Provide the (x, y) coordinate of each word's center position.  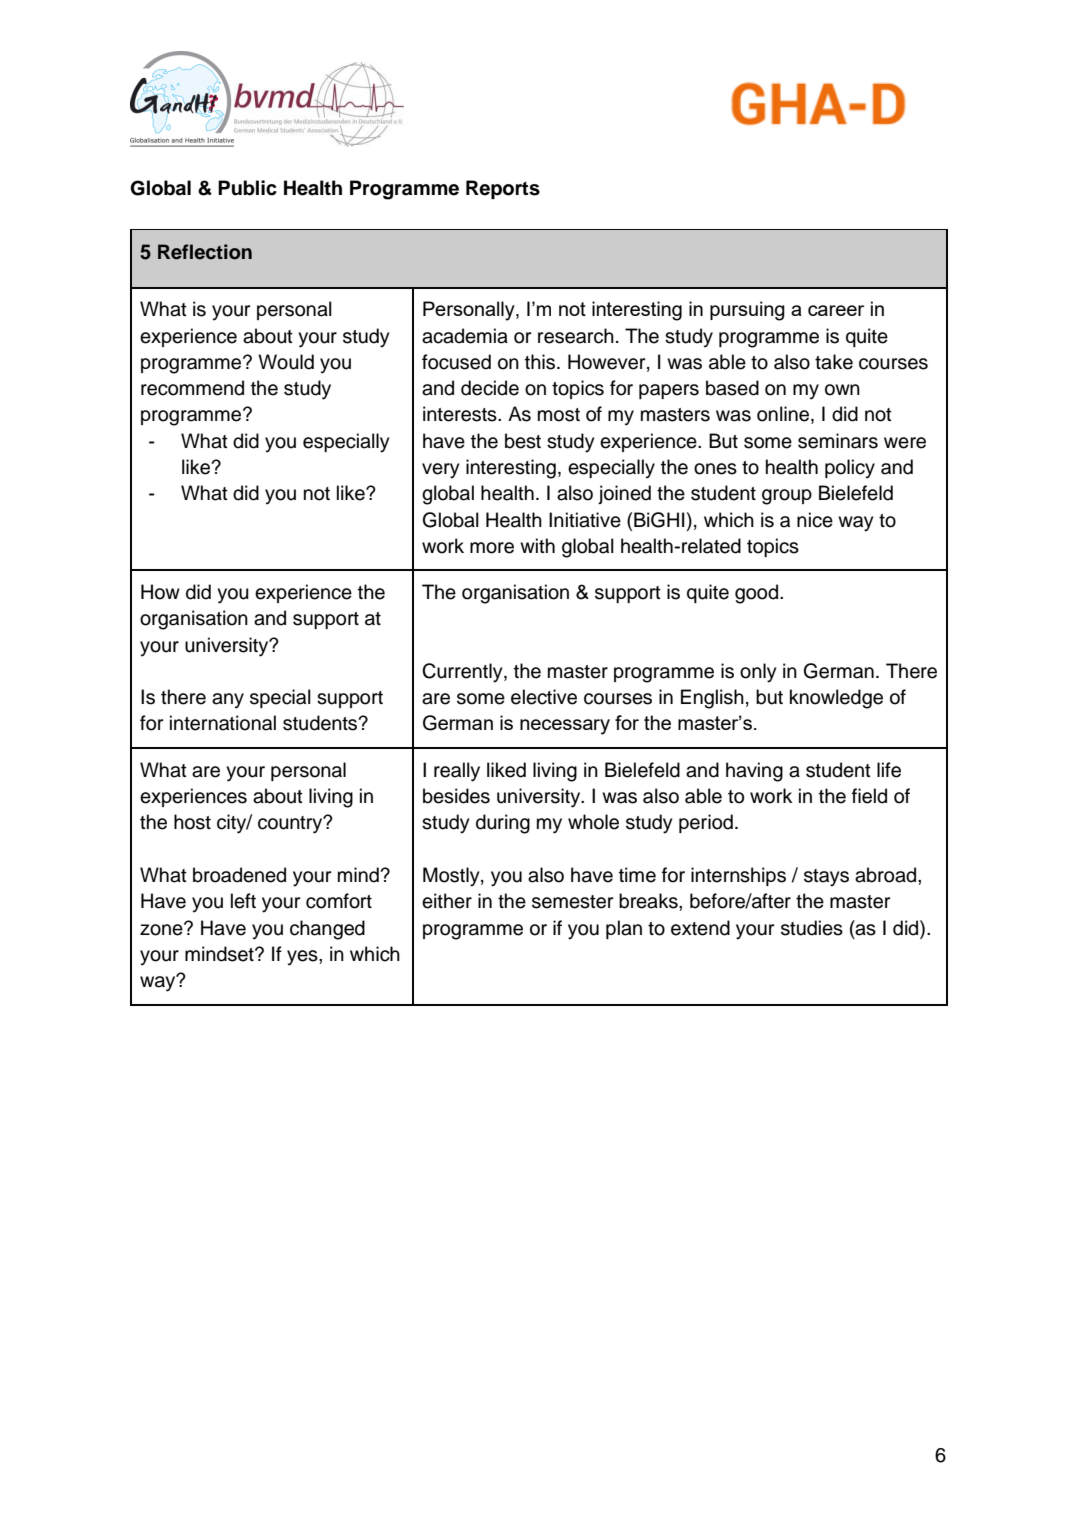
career (836, 310)
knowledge (836, 699)
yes (303, 958)
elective (544, 697)
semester (572, 902)
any (228, 701)
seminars (838, 441)
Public (247, 188)
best (523, 441)
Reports (503, 189)
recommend (192, 388)
